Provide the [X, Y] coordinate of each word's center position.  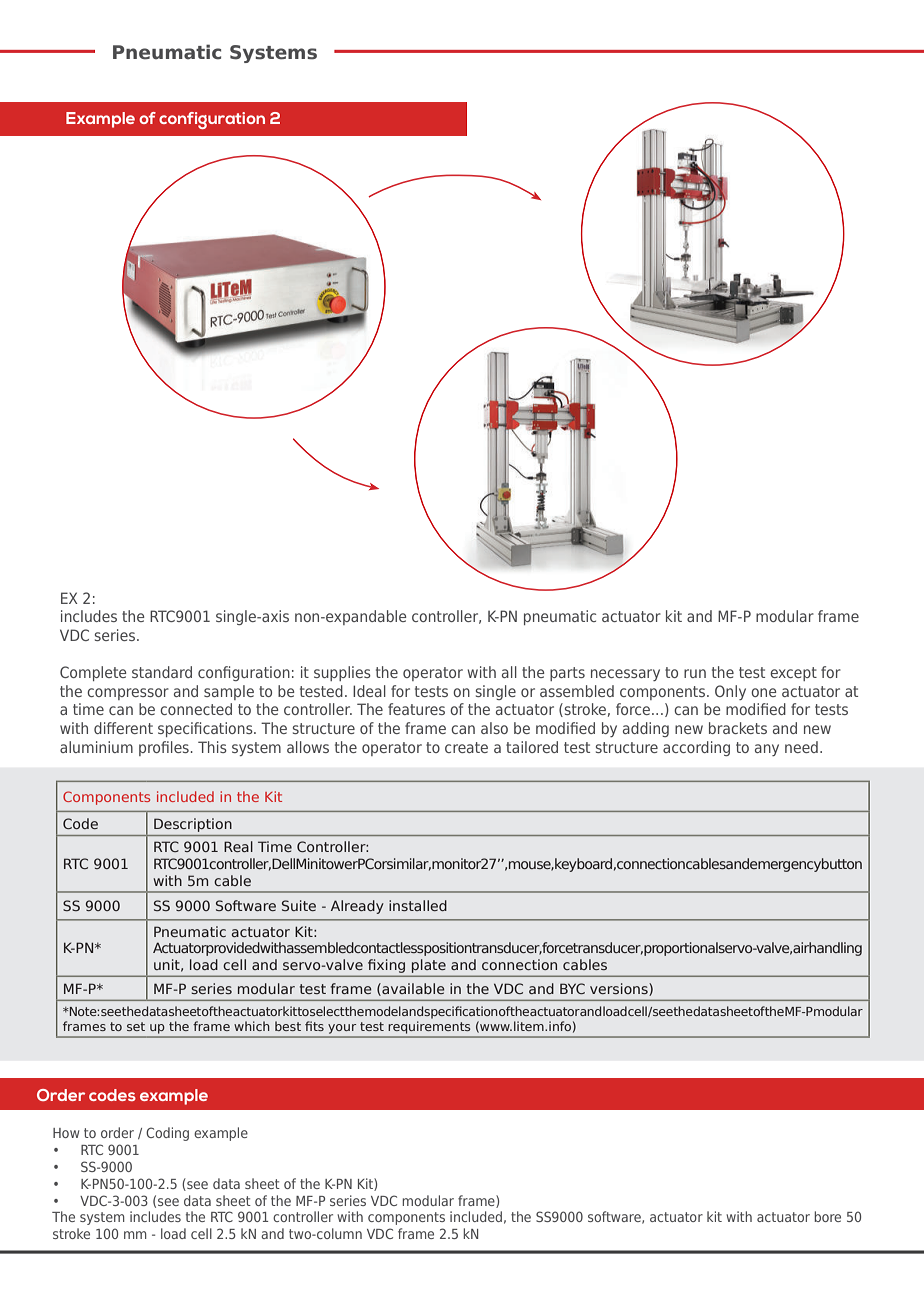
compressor [128, 694]
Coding [167, 1134]
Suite [299, 905]
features [416, 709]
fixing [386, 966]
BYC [572, 988]
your [342, 1029]
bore [827, 1216]
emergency [786, 866]
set [136, 1026]
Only [730, 692]
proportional [681, 949]
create [466, 747]
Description [193, 825]
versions [620, 989]
